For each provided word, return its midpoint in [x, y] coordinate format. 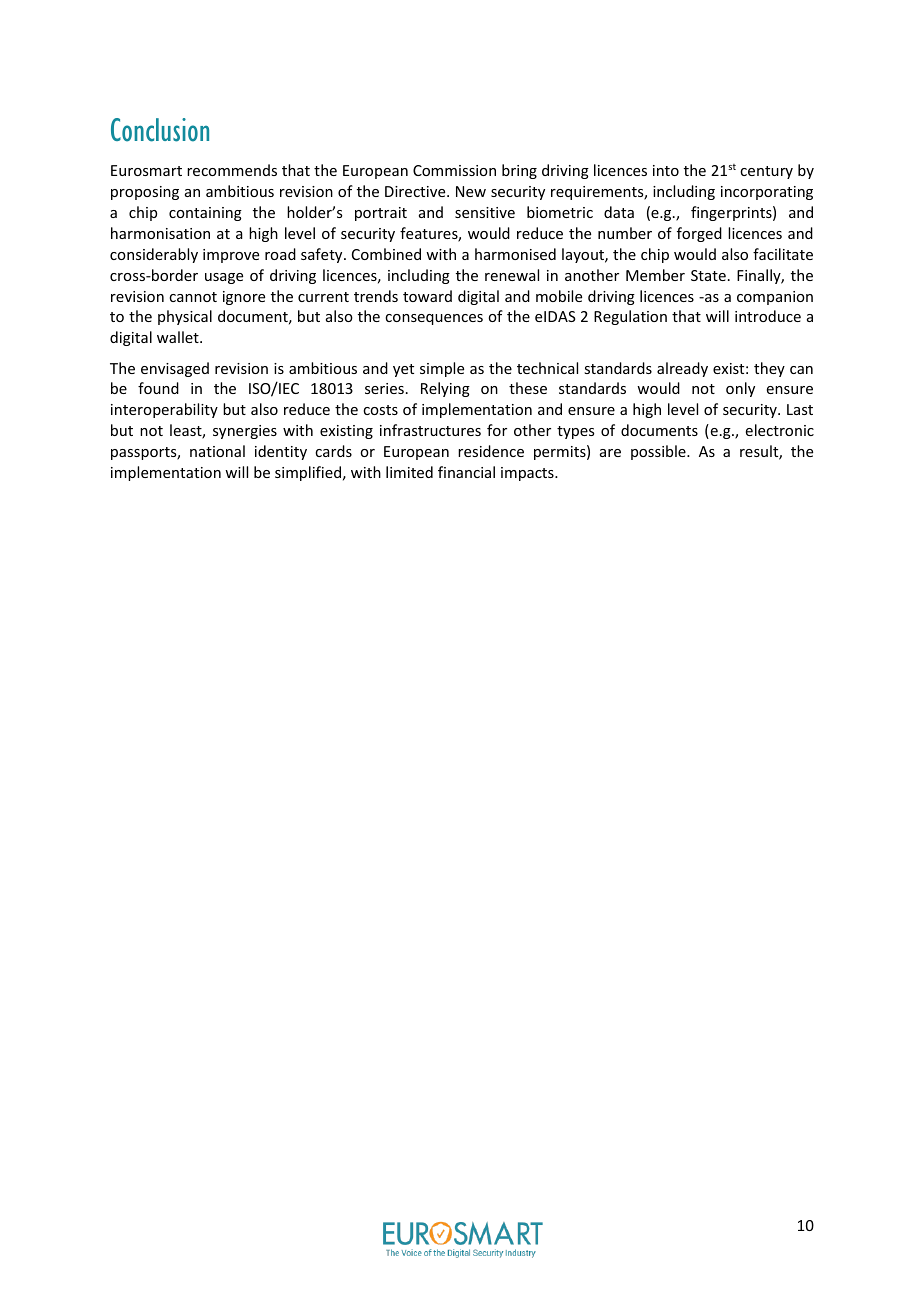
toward [427, 296]
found [158, 388]
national [217, 451]
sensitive [485, 212]
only [740, 389]
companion [775, 298]
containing [205, 214]
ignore [244, 298]
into [666, 170]
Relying [445, 389]
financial [466, 472]
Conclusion [160, 130]
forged [699, 234]
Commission [454, 170]
